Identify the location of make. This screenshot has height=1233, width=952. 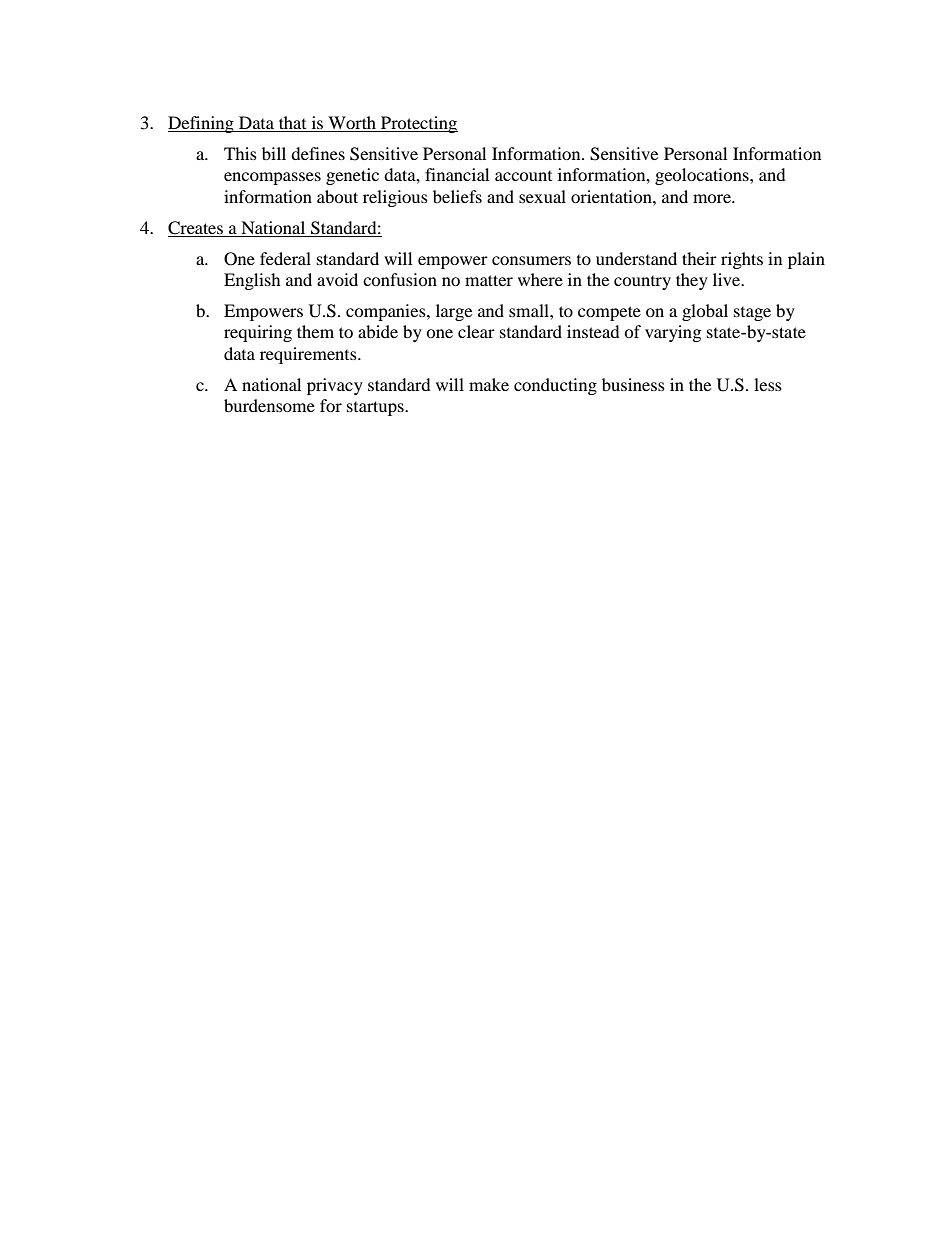
(489, 384).
